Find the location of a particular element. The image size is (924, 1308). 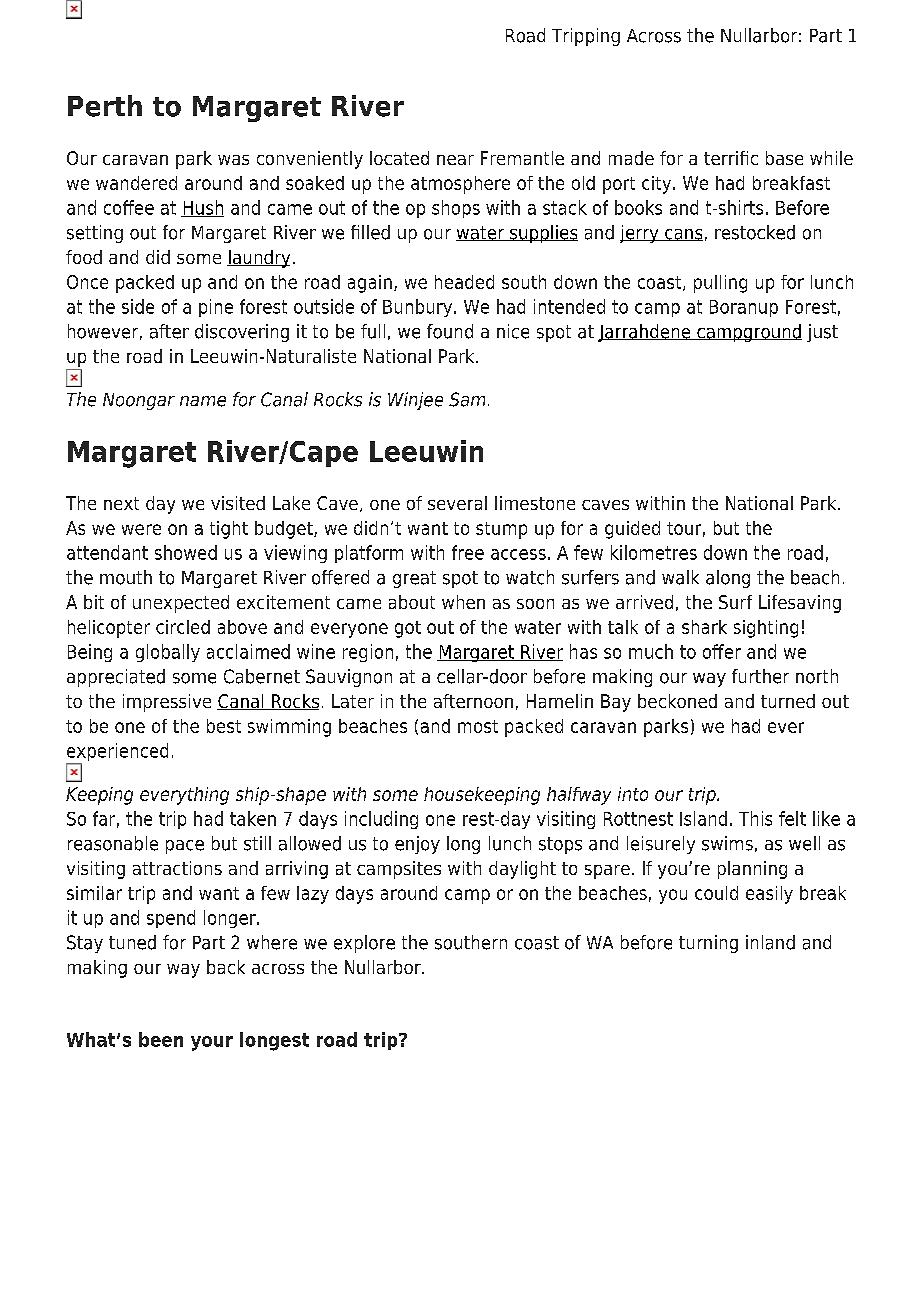

base is located at coordinates (784, 158).
